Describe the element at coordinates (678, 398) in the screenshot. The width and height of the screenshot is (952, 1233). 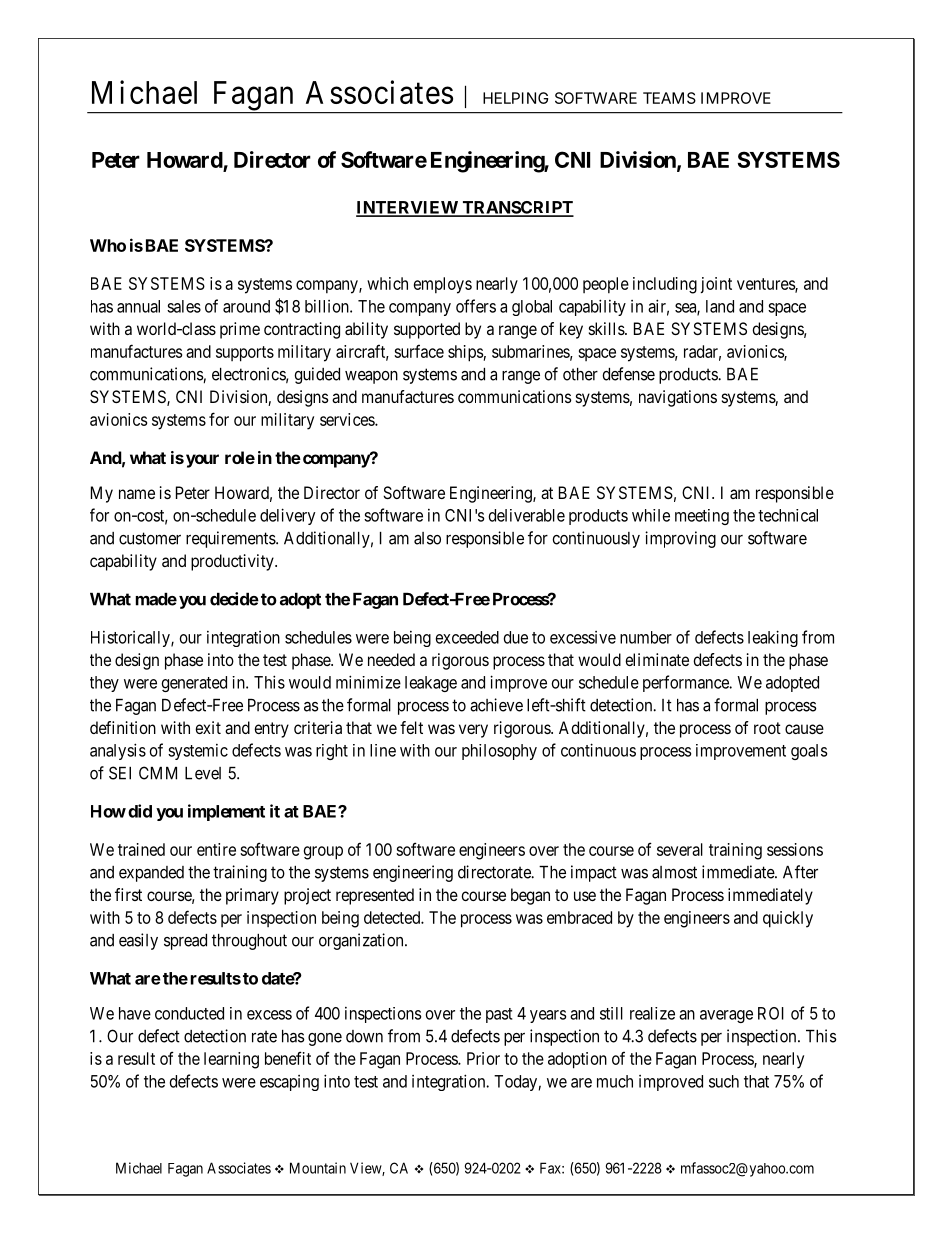
I see `navigations` at that location.
